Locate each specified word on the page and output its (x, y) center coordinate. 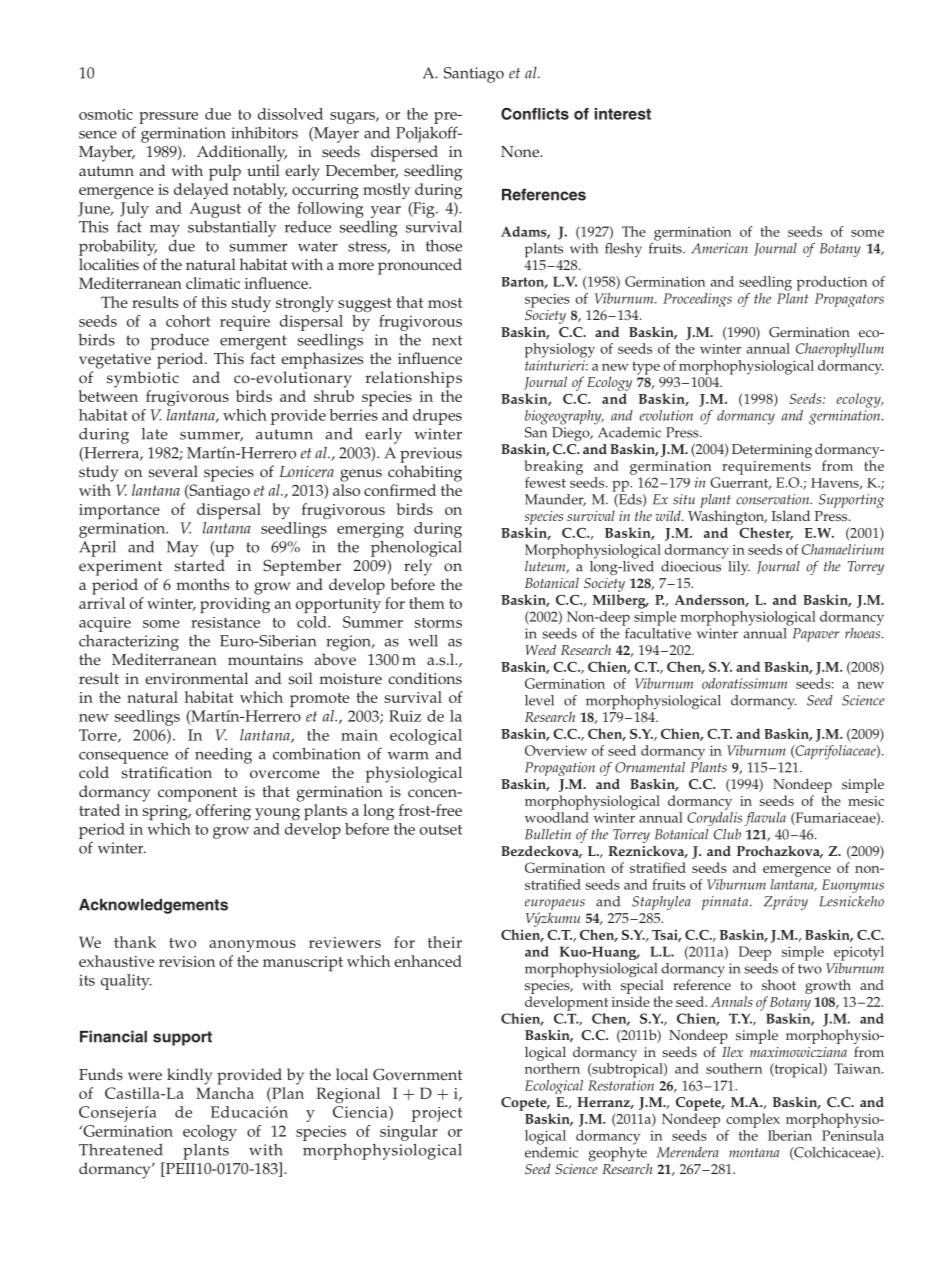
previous (431, 455)
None (521, 151)
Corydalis (714, 819)
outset (441, 830)
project (437, 1114)
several (173, 471)
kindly (189, 1076)
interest (623, 114)
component (197, 794)
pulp (225, 172)
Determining (772, 451)
